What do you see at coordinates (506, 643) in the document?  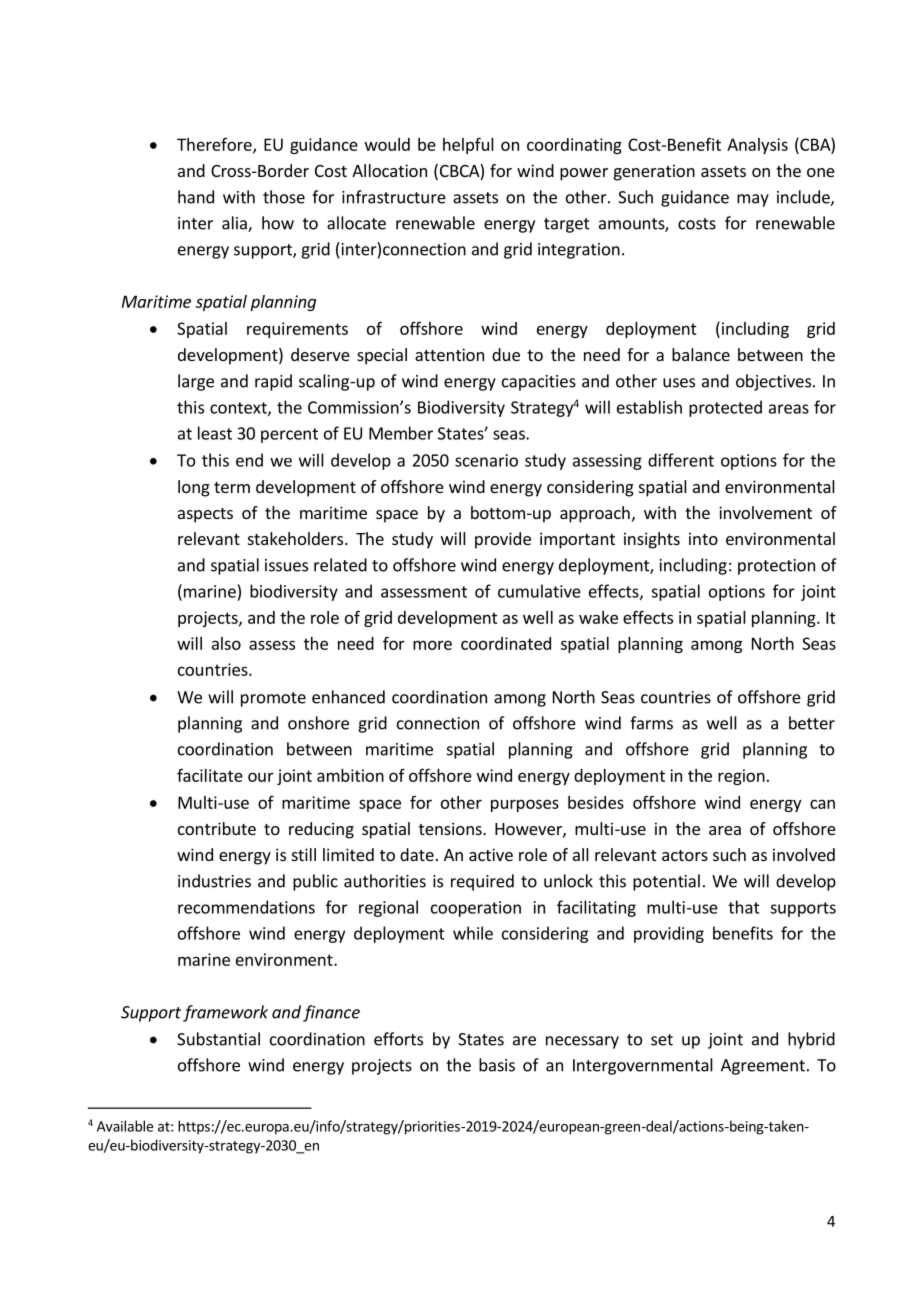 I see `coordinated` at bounding box center [506, 643].
